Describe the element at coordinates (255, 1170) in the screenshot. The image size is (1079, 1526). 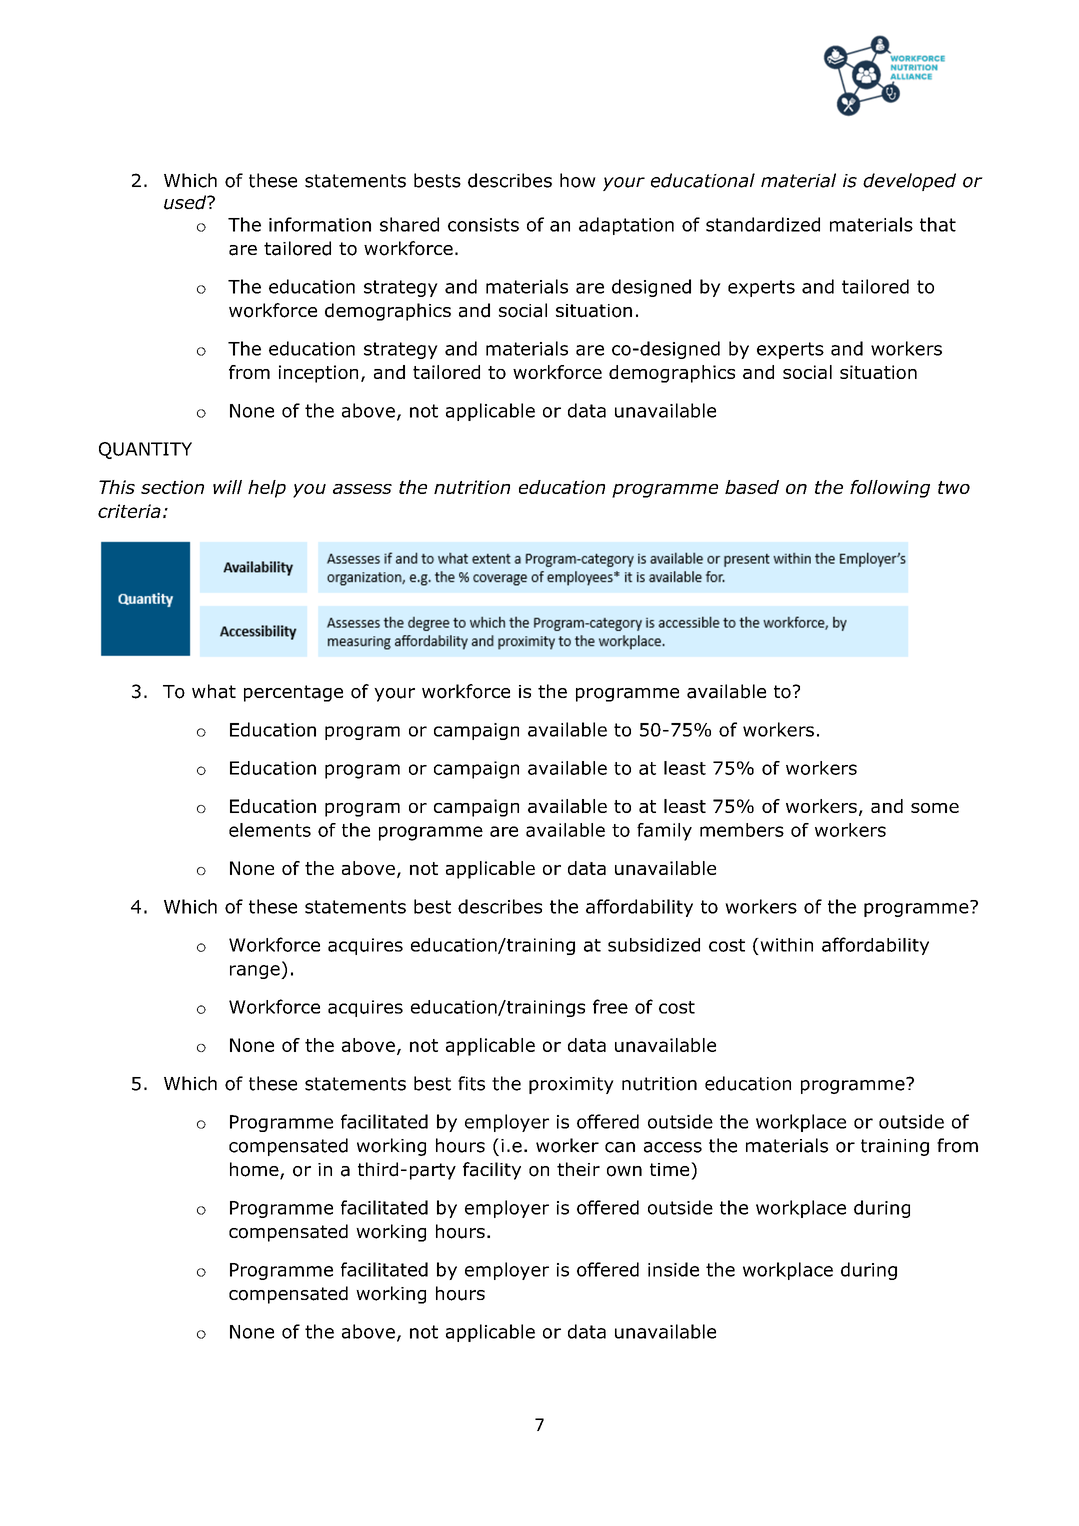
I see `home` at that location.
